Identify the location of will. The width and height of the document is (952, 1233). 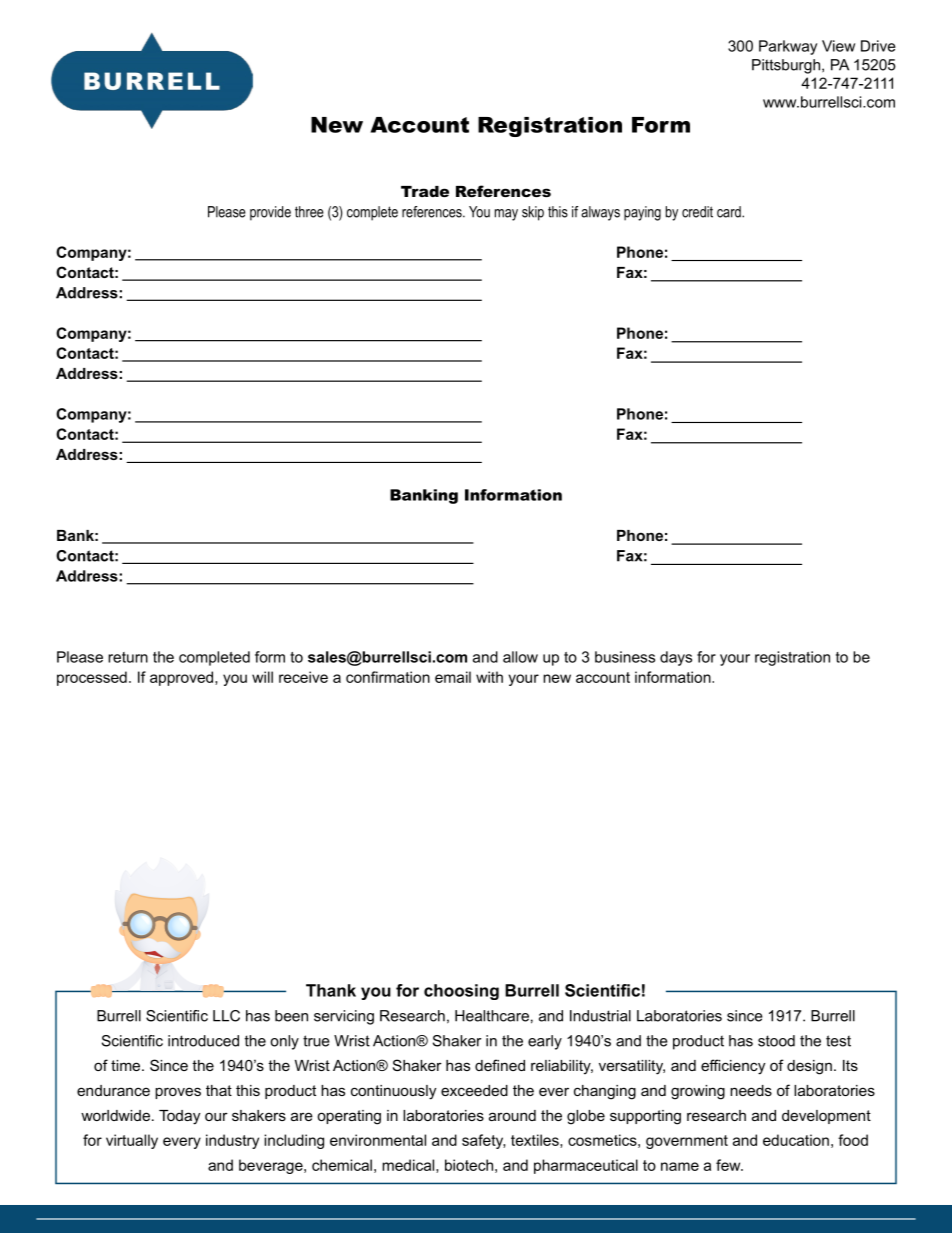
(262, 677).
